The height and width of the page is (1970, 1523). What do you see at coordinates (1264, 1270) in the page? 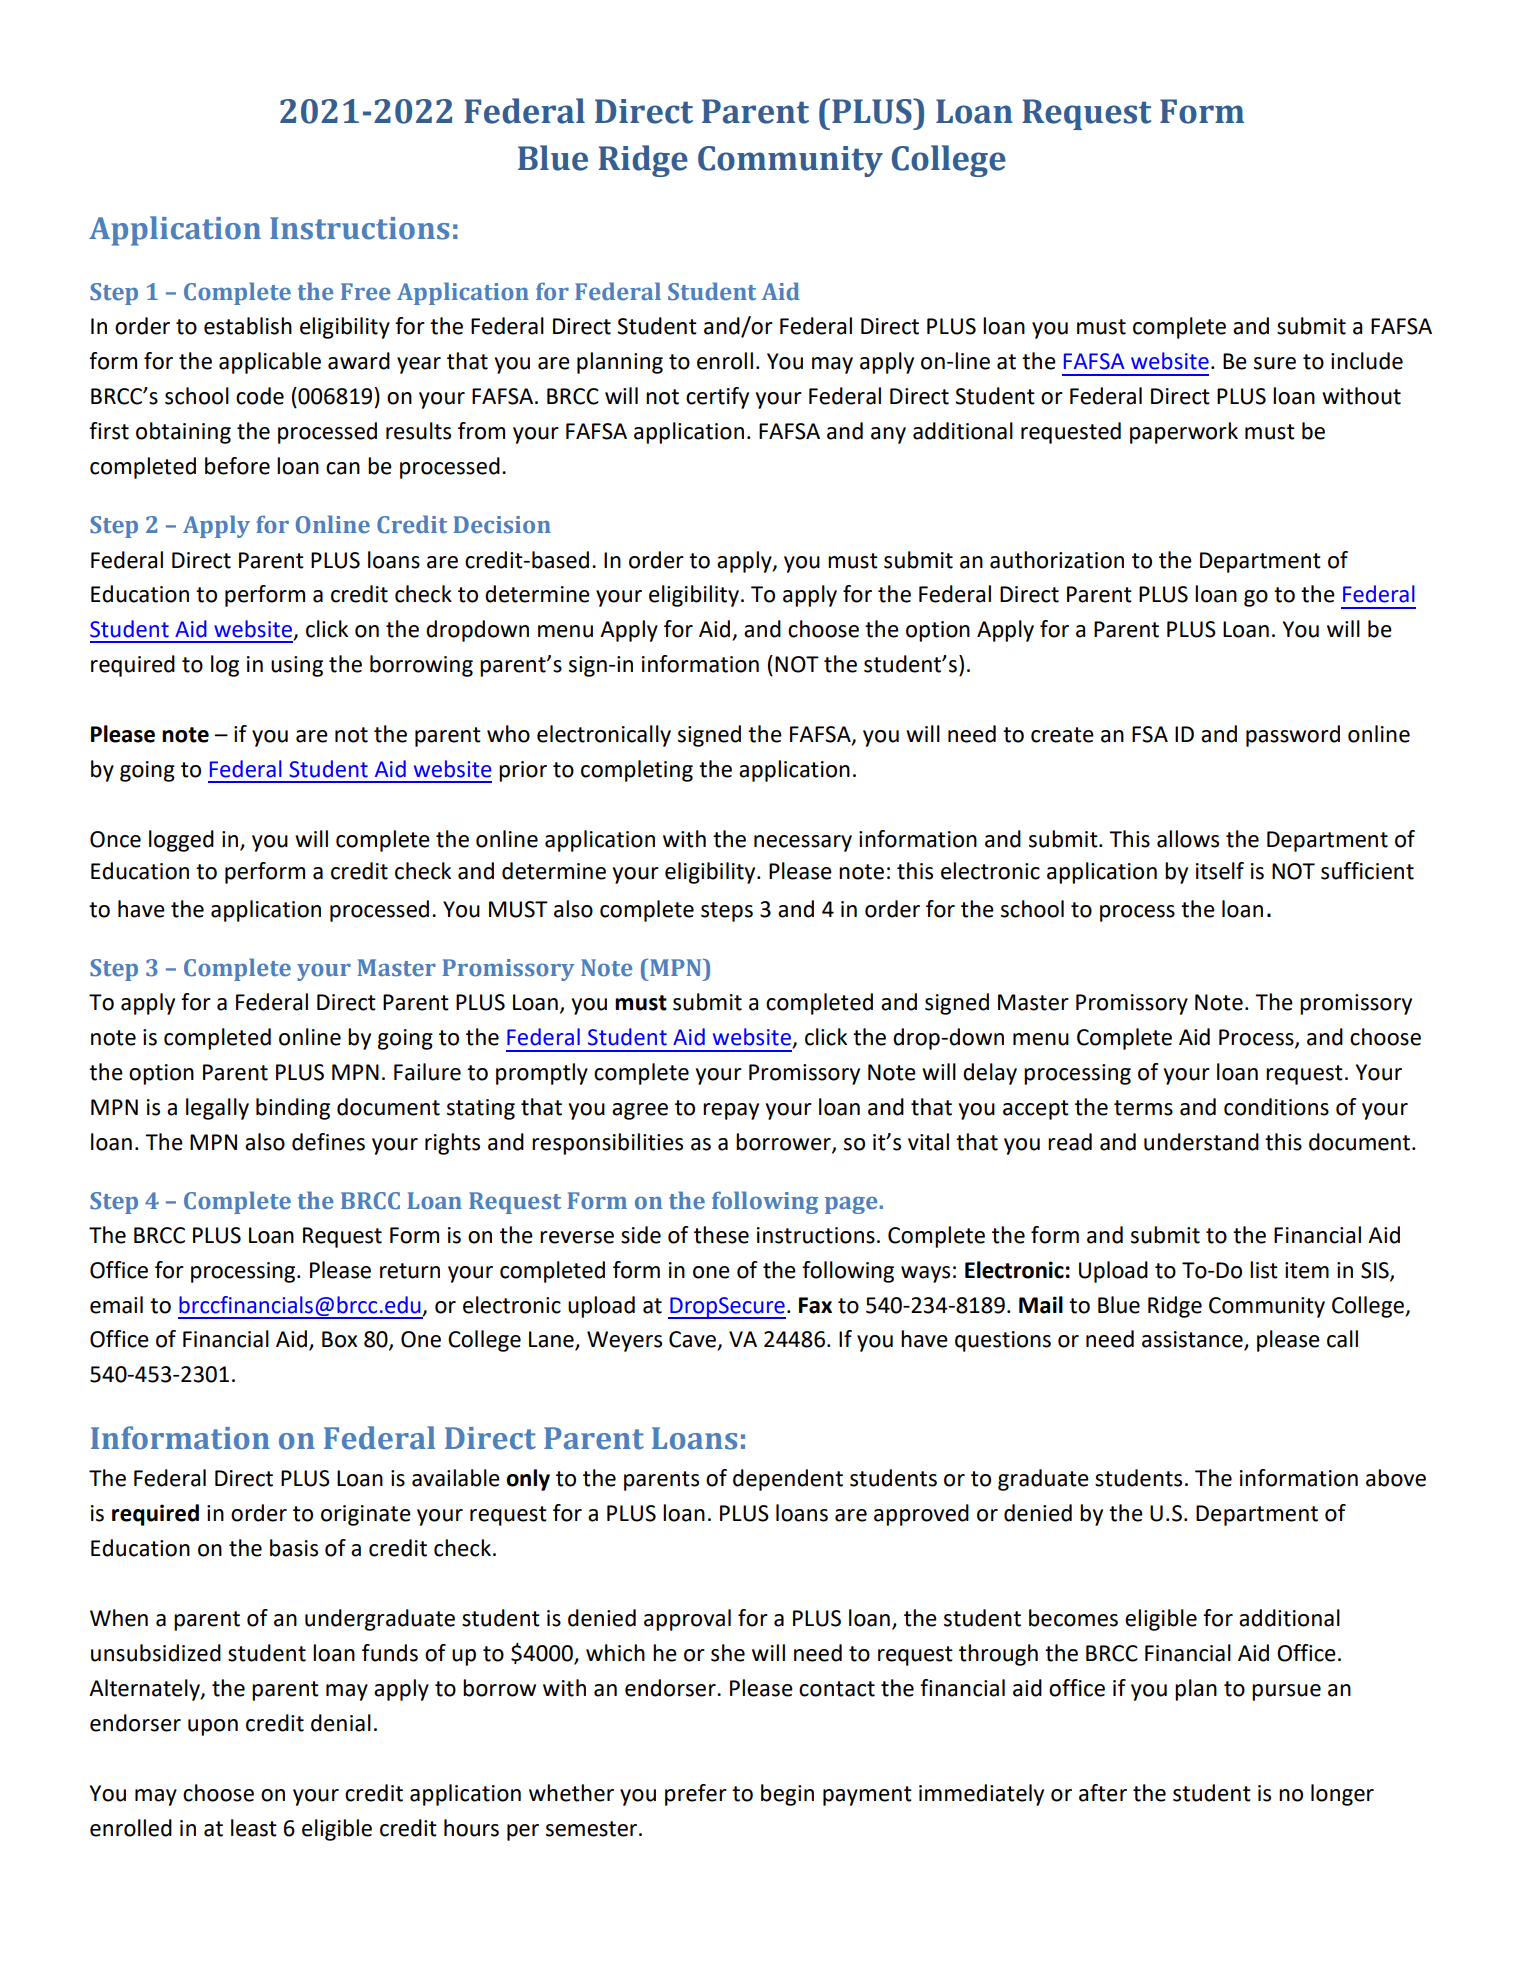
I see `list` at bounding box center [1264, 1270].
